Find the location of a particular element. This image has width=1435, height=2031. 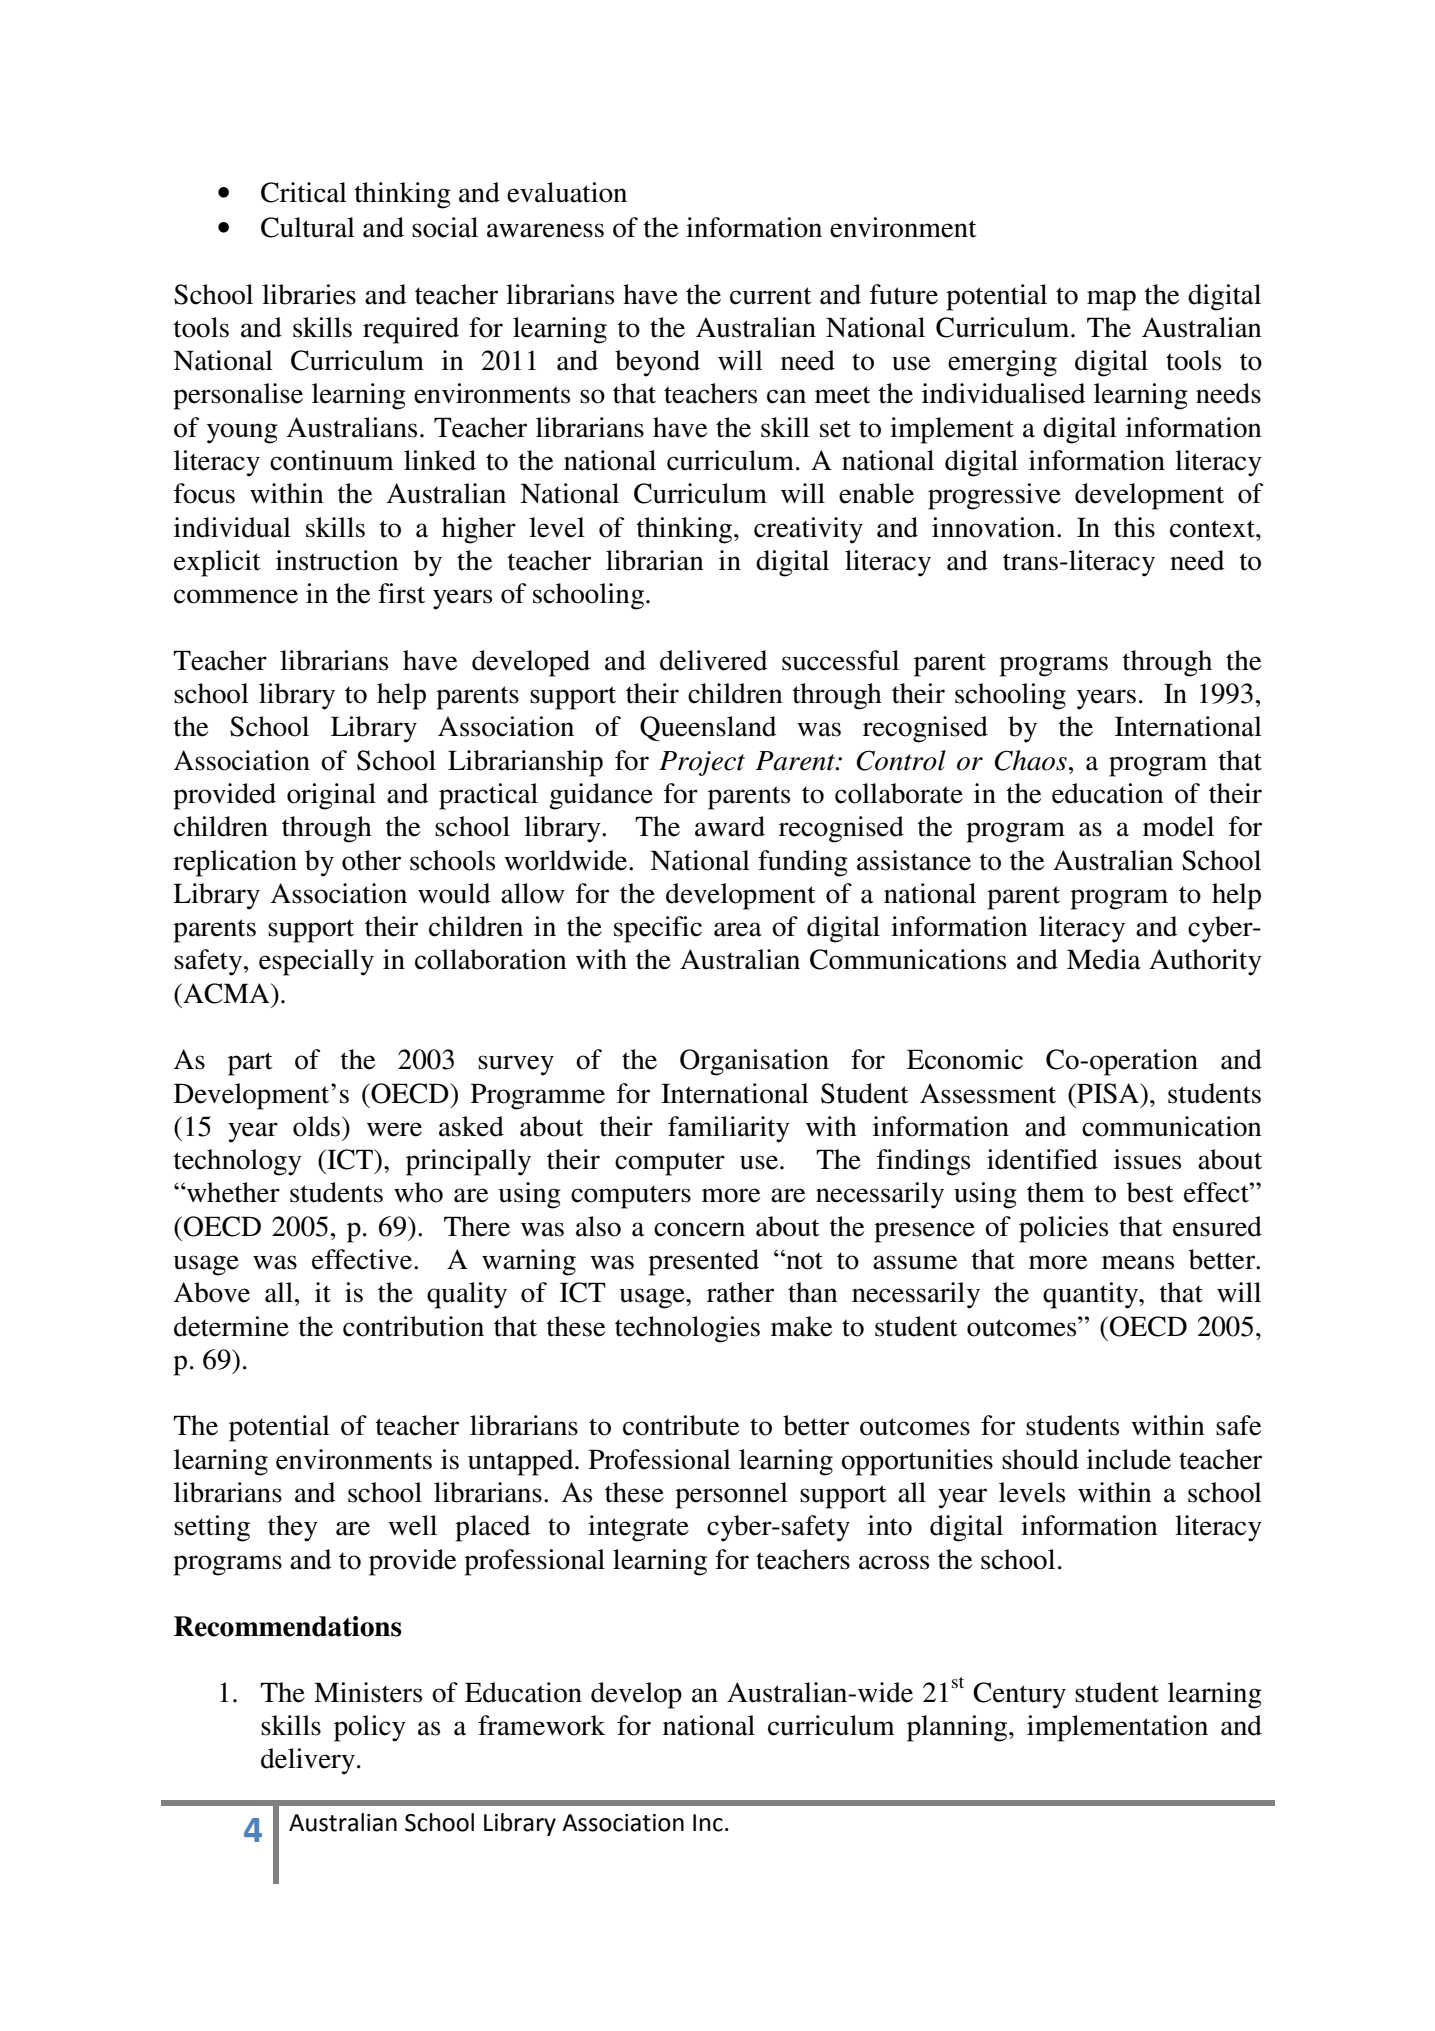

include is located at coordinates (1129, 1459).
